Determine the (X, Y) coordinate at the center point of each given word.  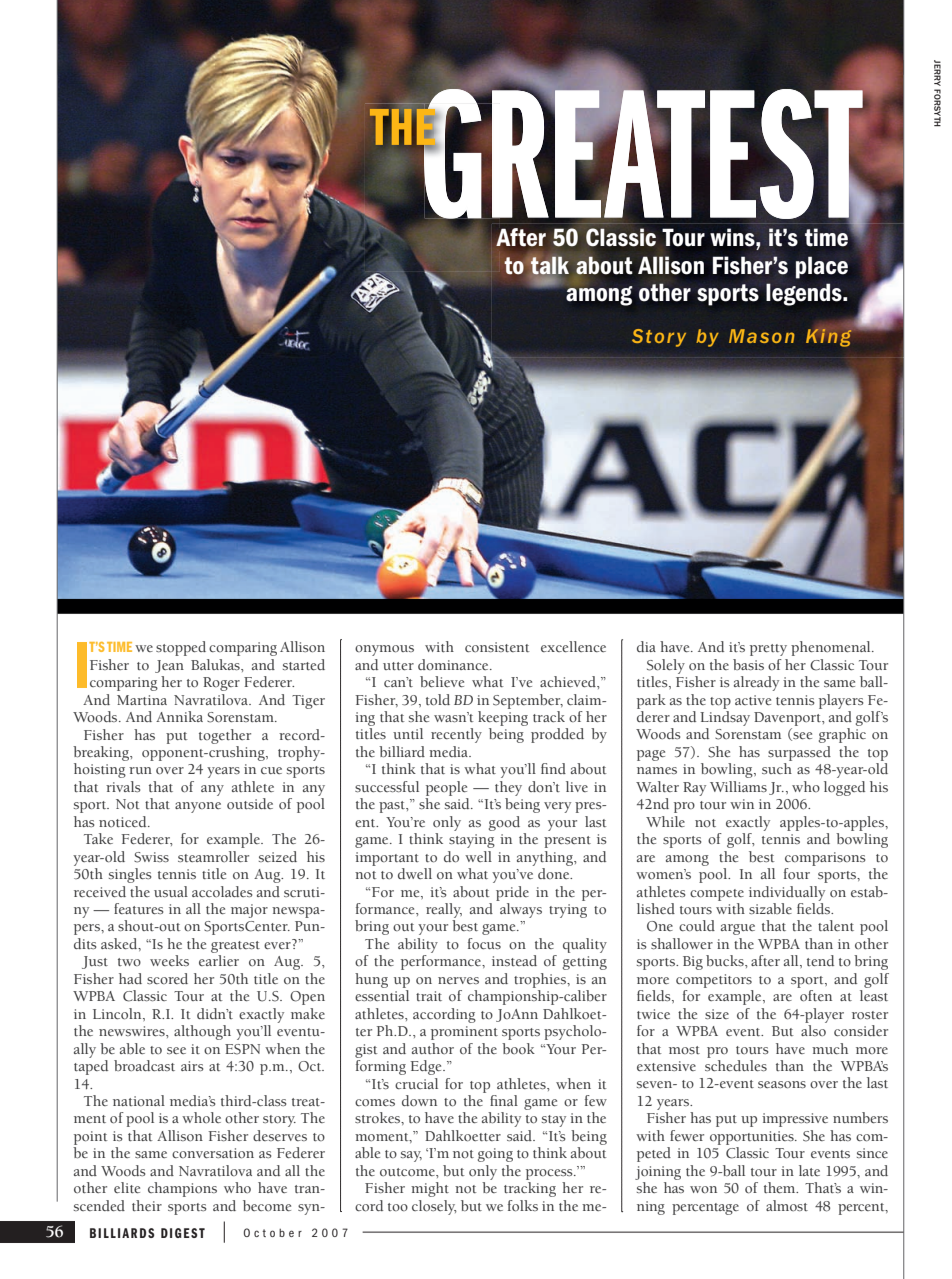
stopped (181, 648)
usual (171, 891)
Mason (762, 336)
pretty (768, 650)
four (797, 874)
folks (523, 1206)
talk (550, 265)
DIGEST (183, 1233)
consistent (497, 647)
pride (512, 893)
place (822, 267)
